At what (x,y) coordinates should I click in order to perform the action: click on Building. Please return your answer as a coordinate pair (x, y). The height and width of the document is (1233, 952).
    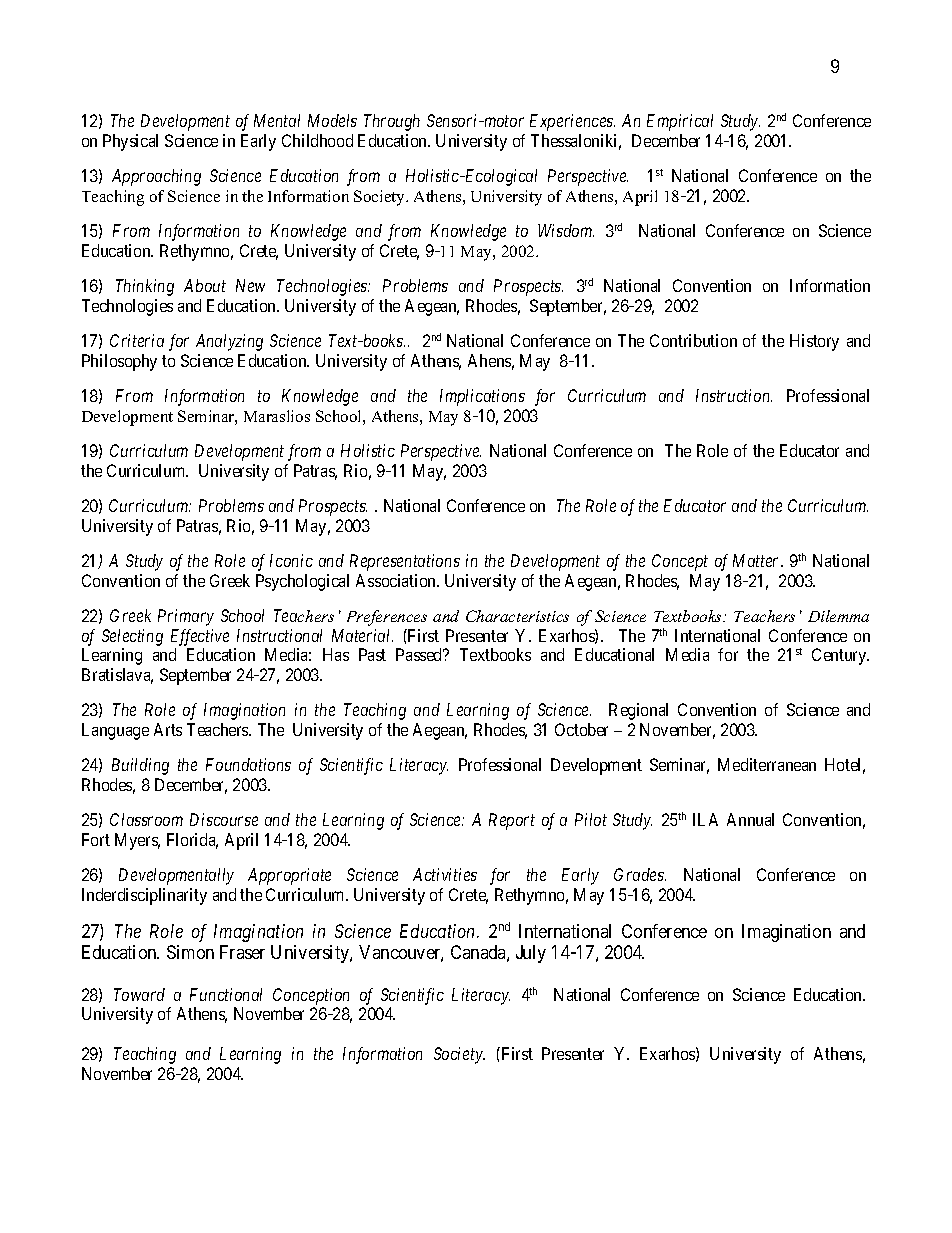
    Looking at the image, I should click on (140, 766).
